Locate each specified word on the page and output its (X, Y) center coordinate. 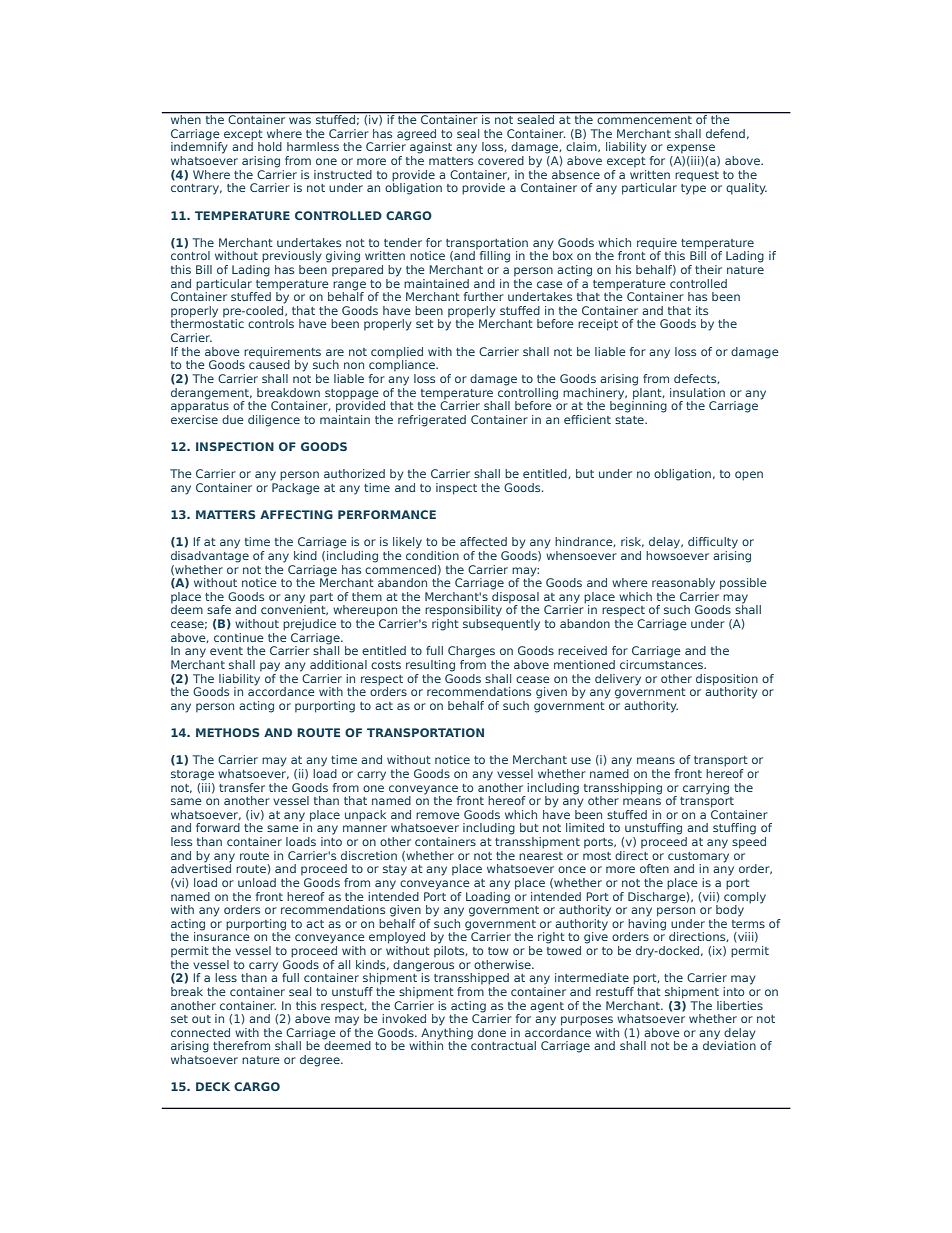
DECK (213, 1086)
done (492, 1032)
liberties (740, 1005)
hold (270, 146)
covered (501, 160)
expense (691, 148)
